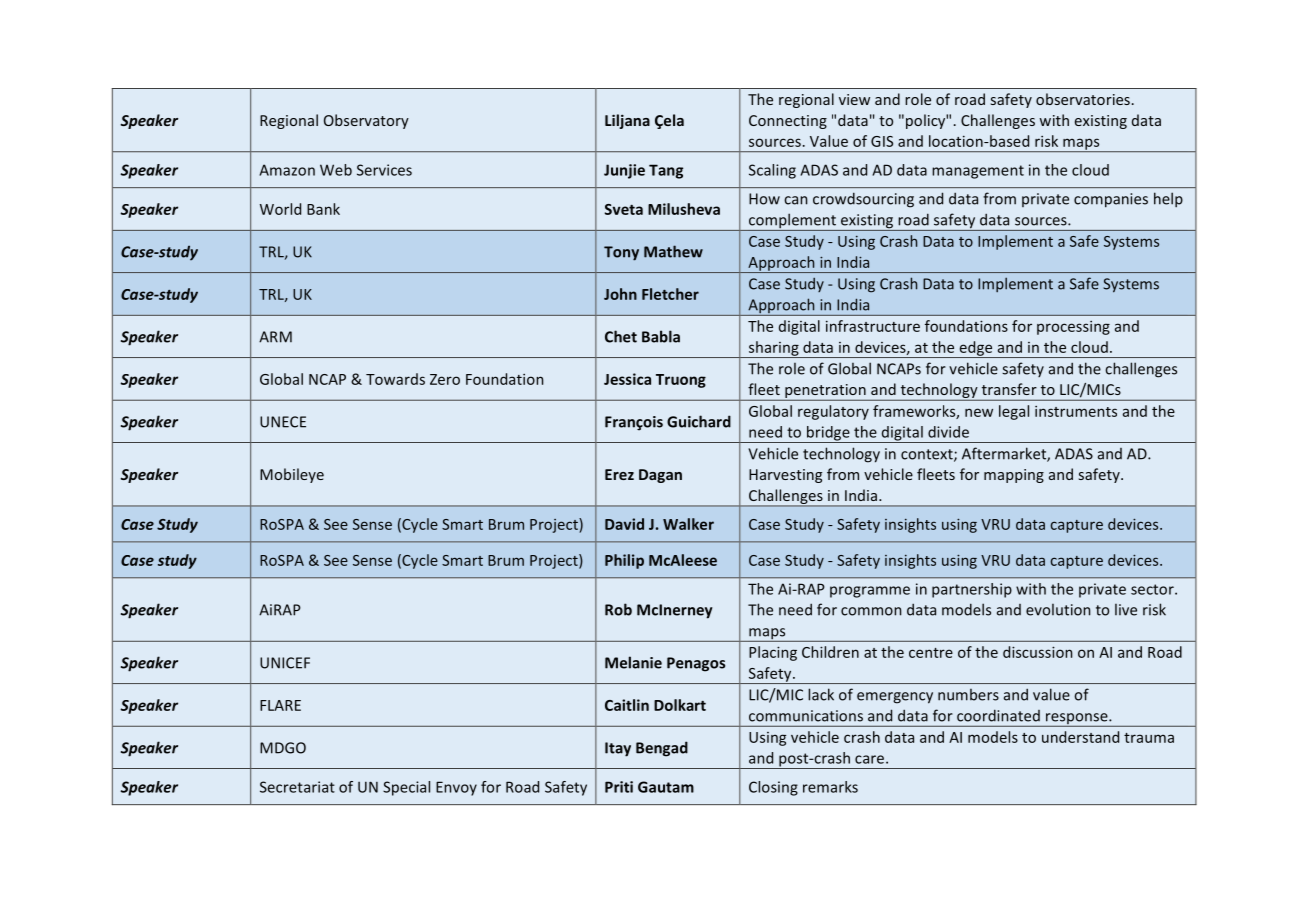 Image resolution: width=1308 pixels, height=924 pixels. Describe the element at coordinates (1076, 411) in the page. I see `instruments` at that location.
